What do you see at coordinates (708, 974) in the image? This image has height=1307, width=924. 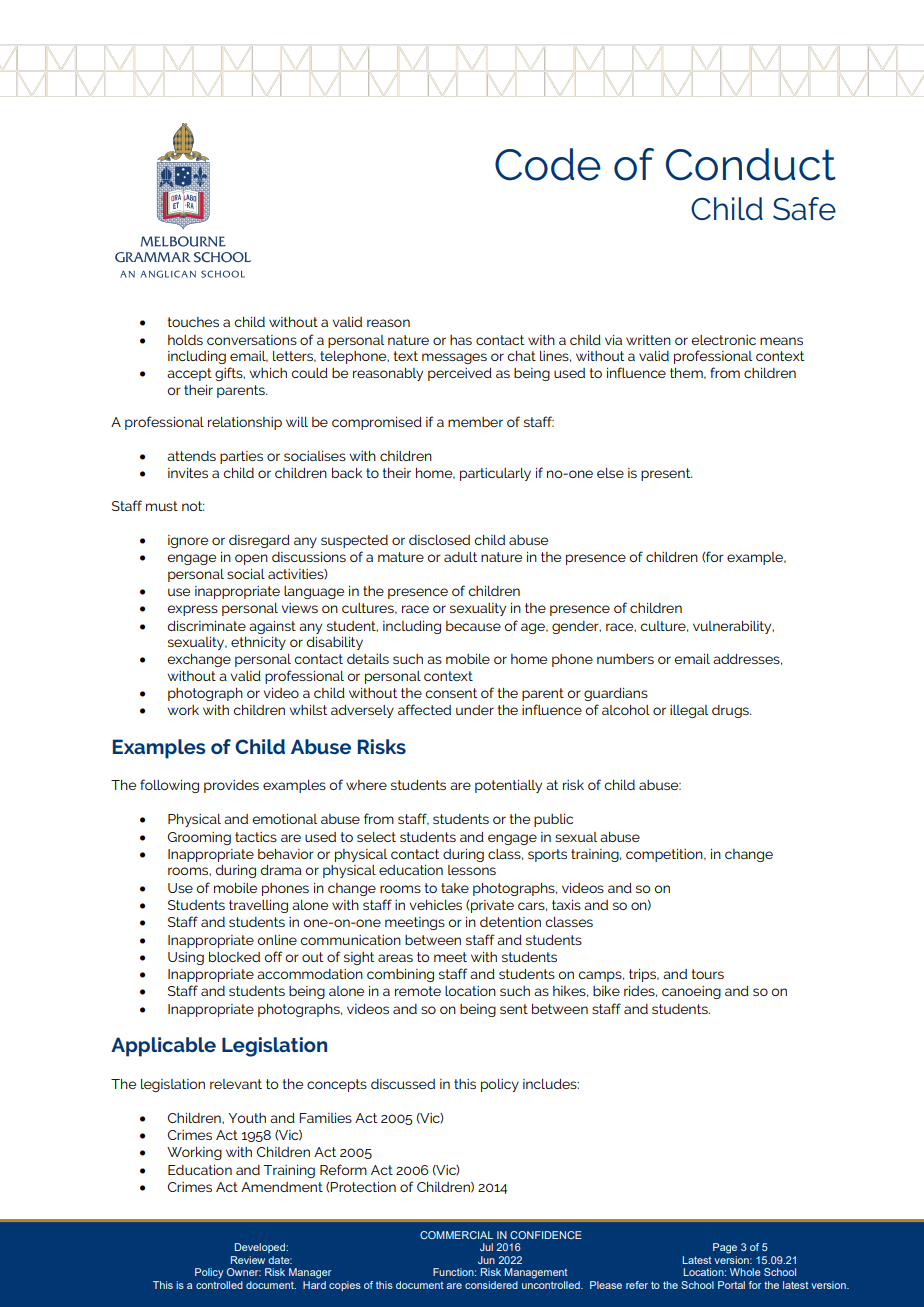 I see `tours` at bounding box center [708, 974].
